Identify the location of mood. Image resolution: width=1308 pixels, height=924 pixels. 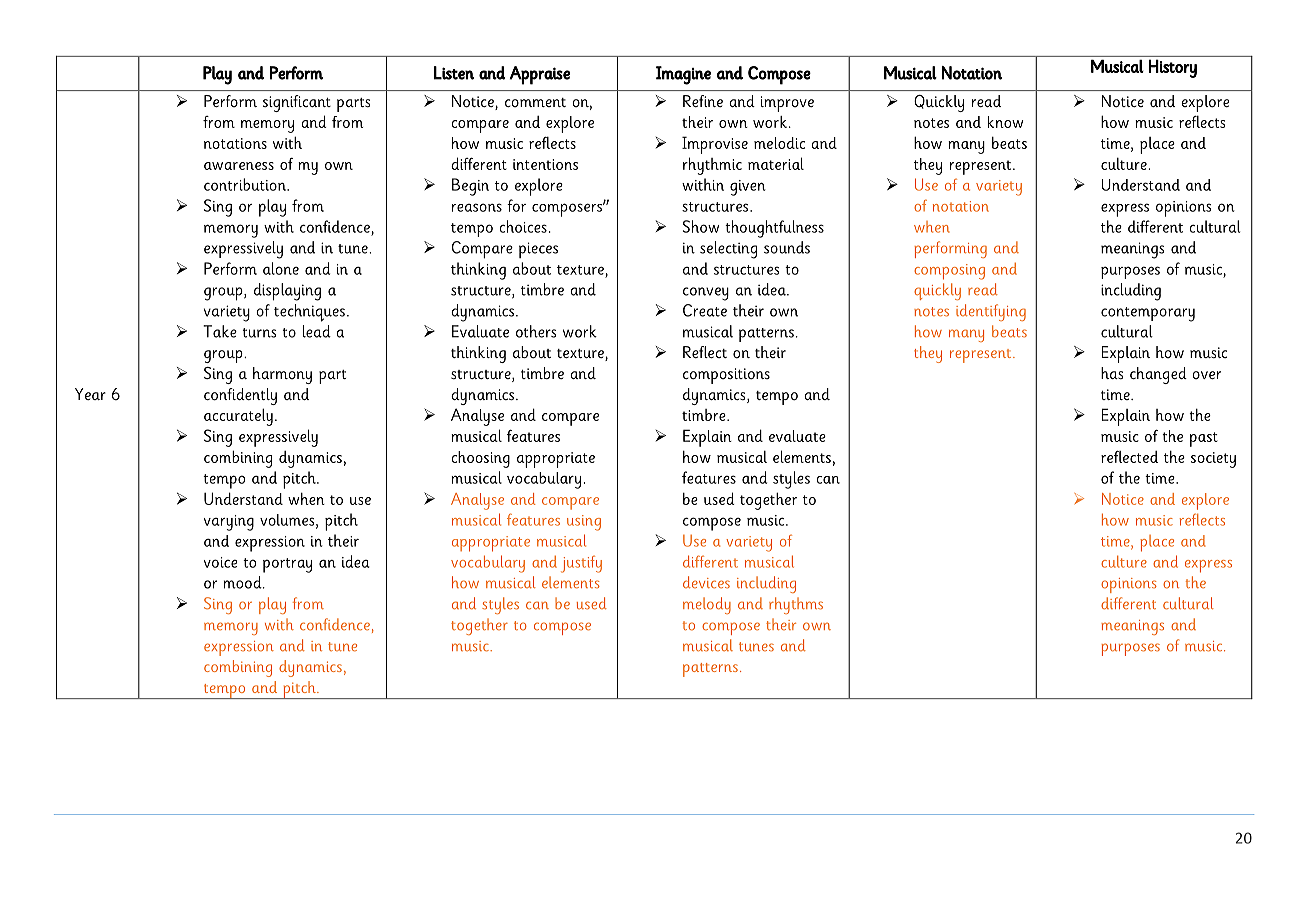
(243, 582).
